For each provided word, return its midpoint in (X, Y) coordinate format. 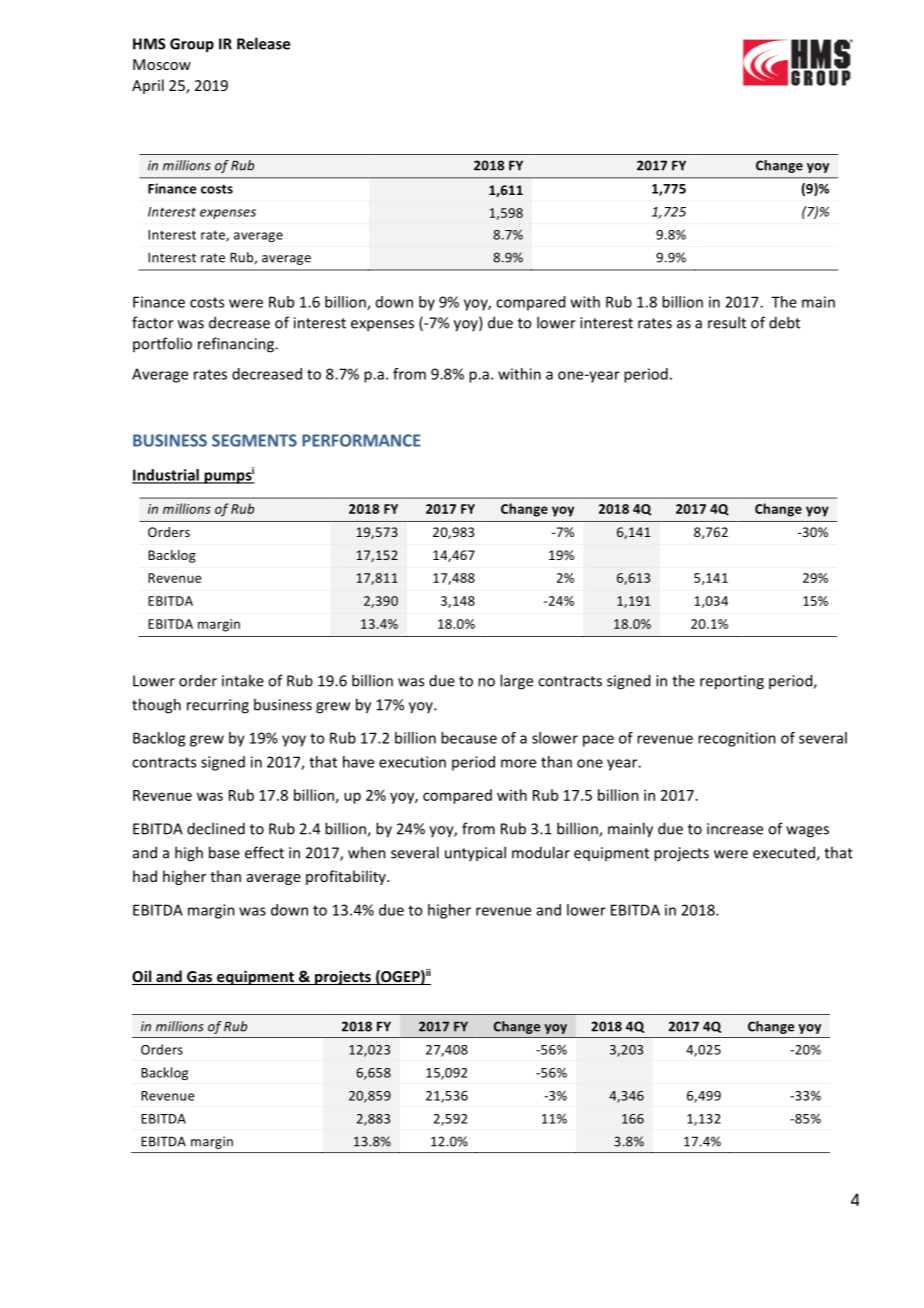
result (727, 322)
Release (263, 43)
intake (243, 680)
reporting (732, 682)
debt (784, 322)
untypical (475, 853)
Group (192, 45)
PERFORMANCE (361, 440)
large (516, 682)
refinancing (237, 345)
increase (735, 829)
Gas (200, 978)
